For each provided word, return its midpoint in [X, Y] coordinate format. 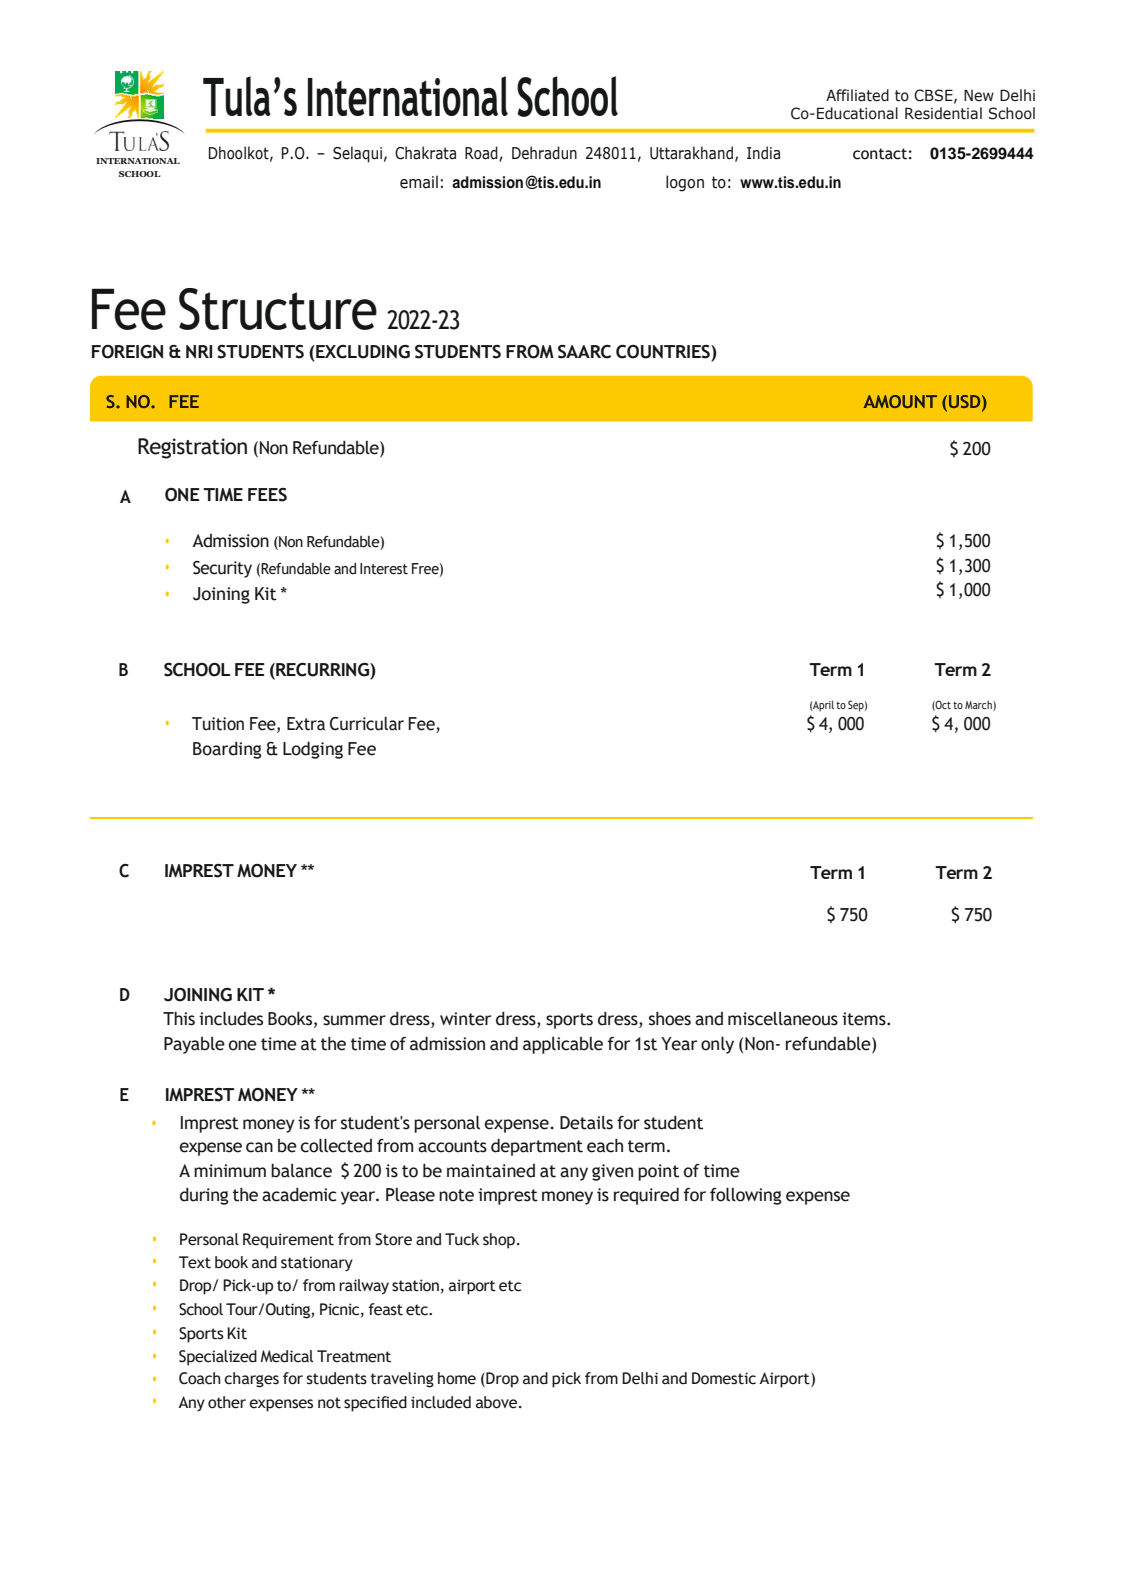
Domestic [724, 1378]
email [419, 182]
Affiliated [857, 95]
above [498, 1402]
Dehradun [544, 153]
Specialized [218, 1358]
